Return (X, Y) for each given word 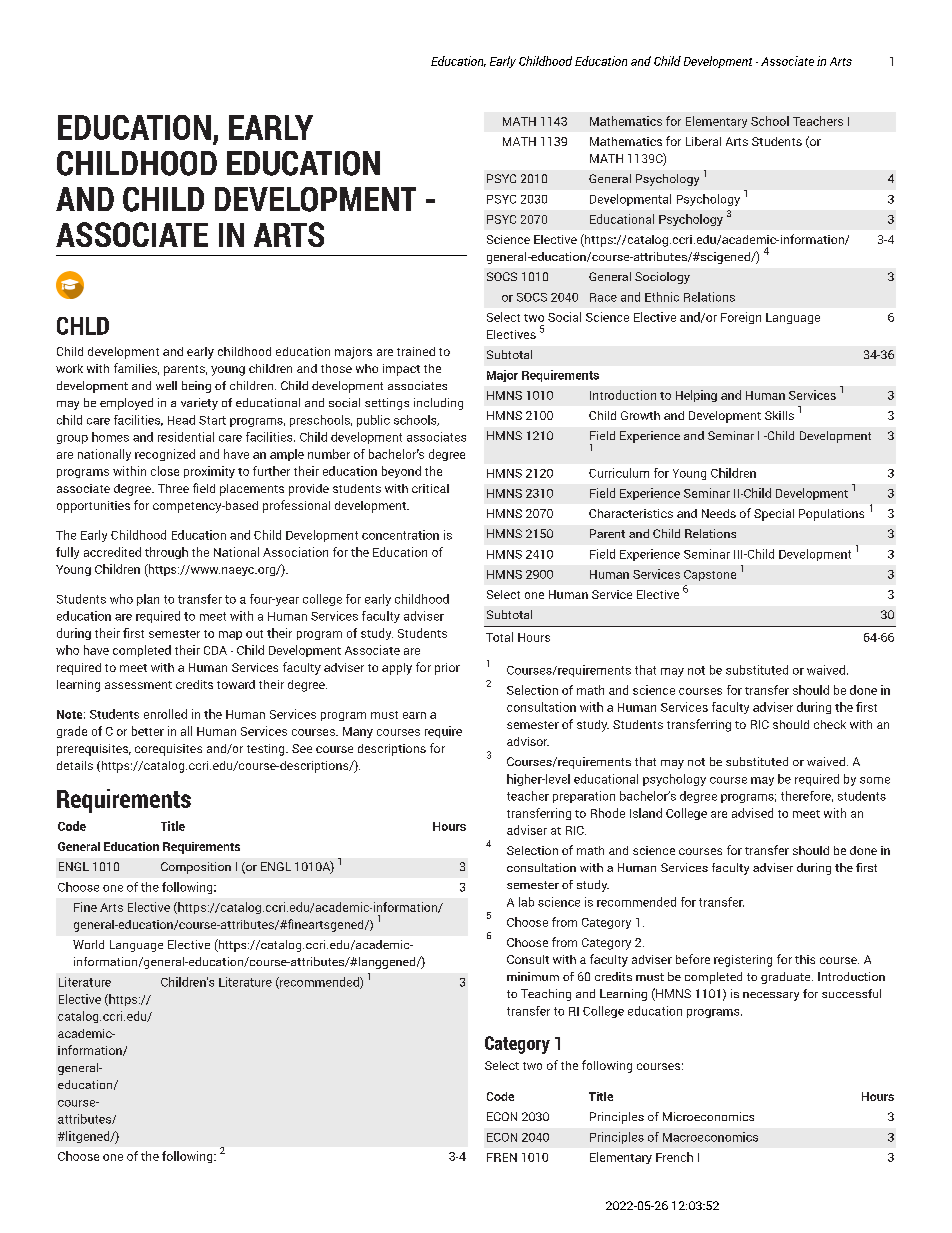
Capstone (710, 575)
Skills (779, 415)
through (166, 553)
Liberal (703, 141)
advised (752, 813)
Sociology (662, 278)
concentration (400, 535)
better (148, 731)
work (69, 368)
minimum (533, 976)
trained (416, 351)
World (88, 944)
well (166, 385)
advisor (528, 741)
